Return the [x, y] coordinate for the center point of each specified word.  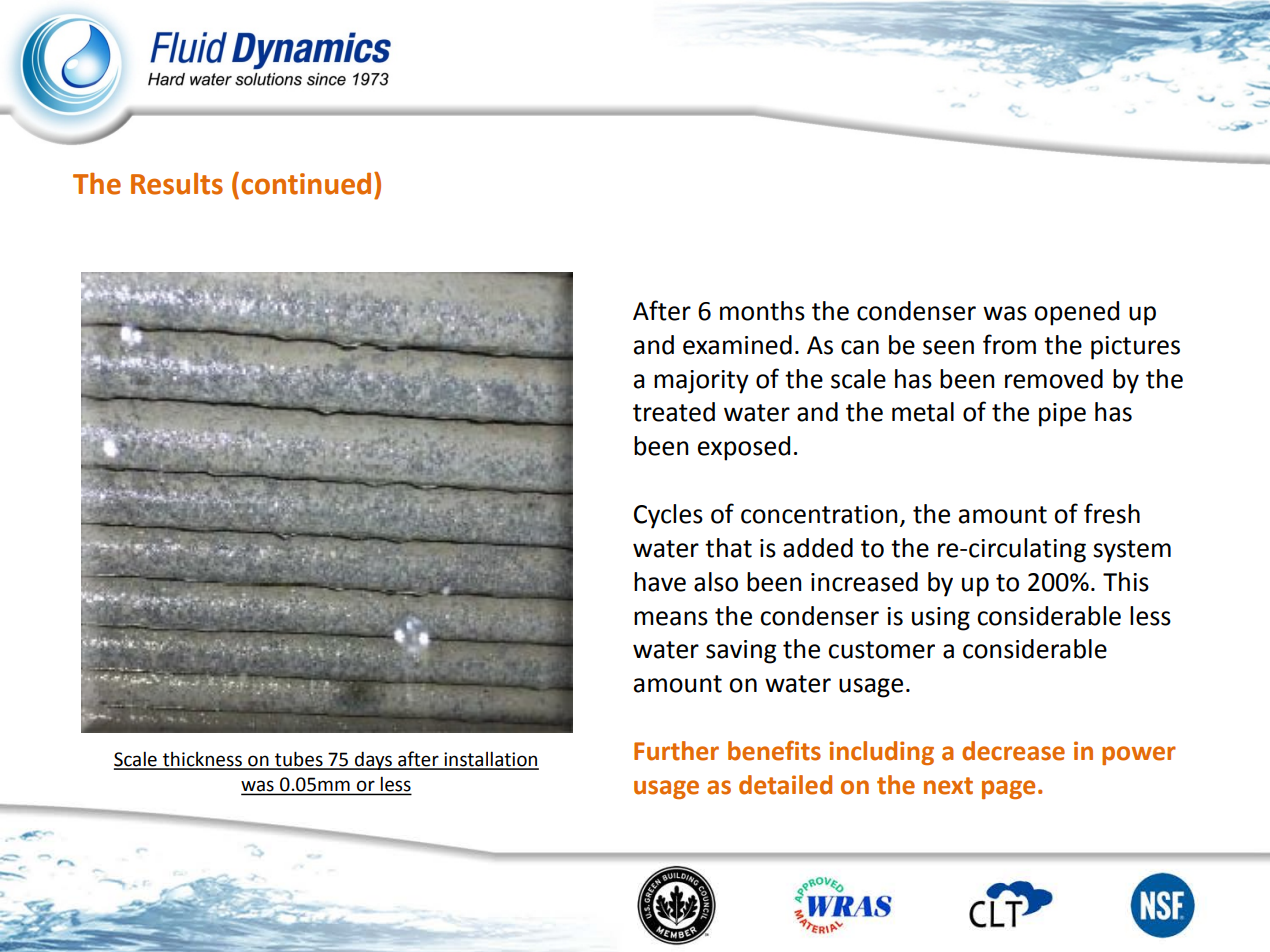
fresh [1112, 513]
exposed [744, 448]
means [671, 618]
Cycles [668, 516]
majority [701, 382]
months [762, 311]
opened [1076, 313]
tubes [299, 760]
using [941, 619]
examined [737, 345]
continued [306, 184]
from [1009, 344]
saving [741, 652]
